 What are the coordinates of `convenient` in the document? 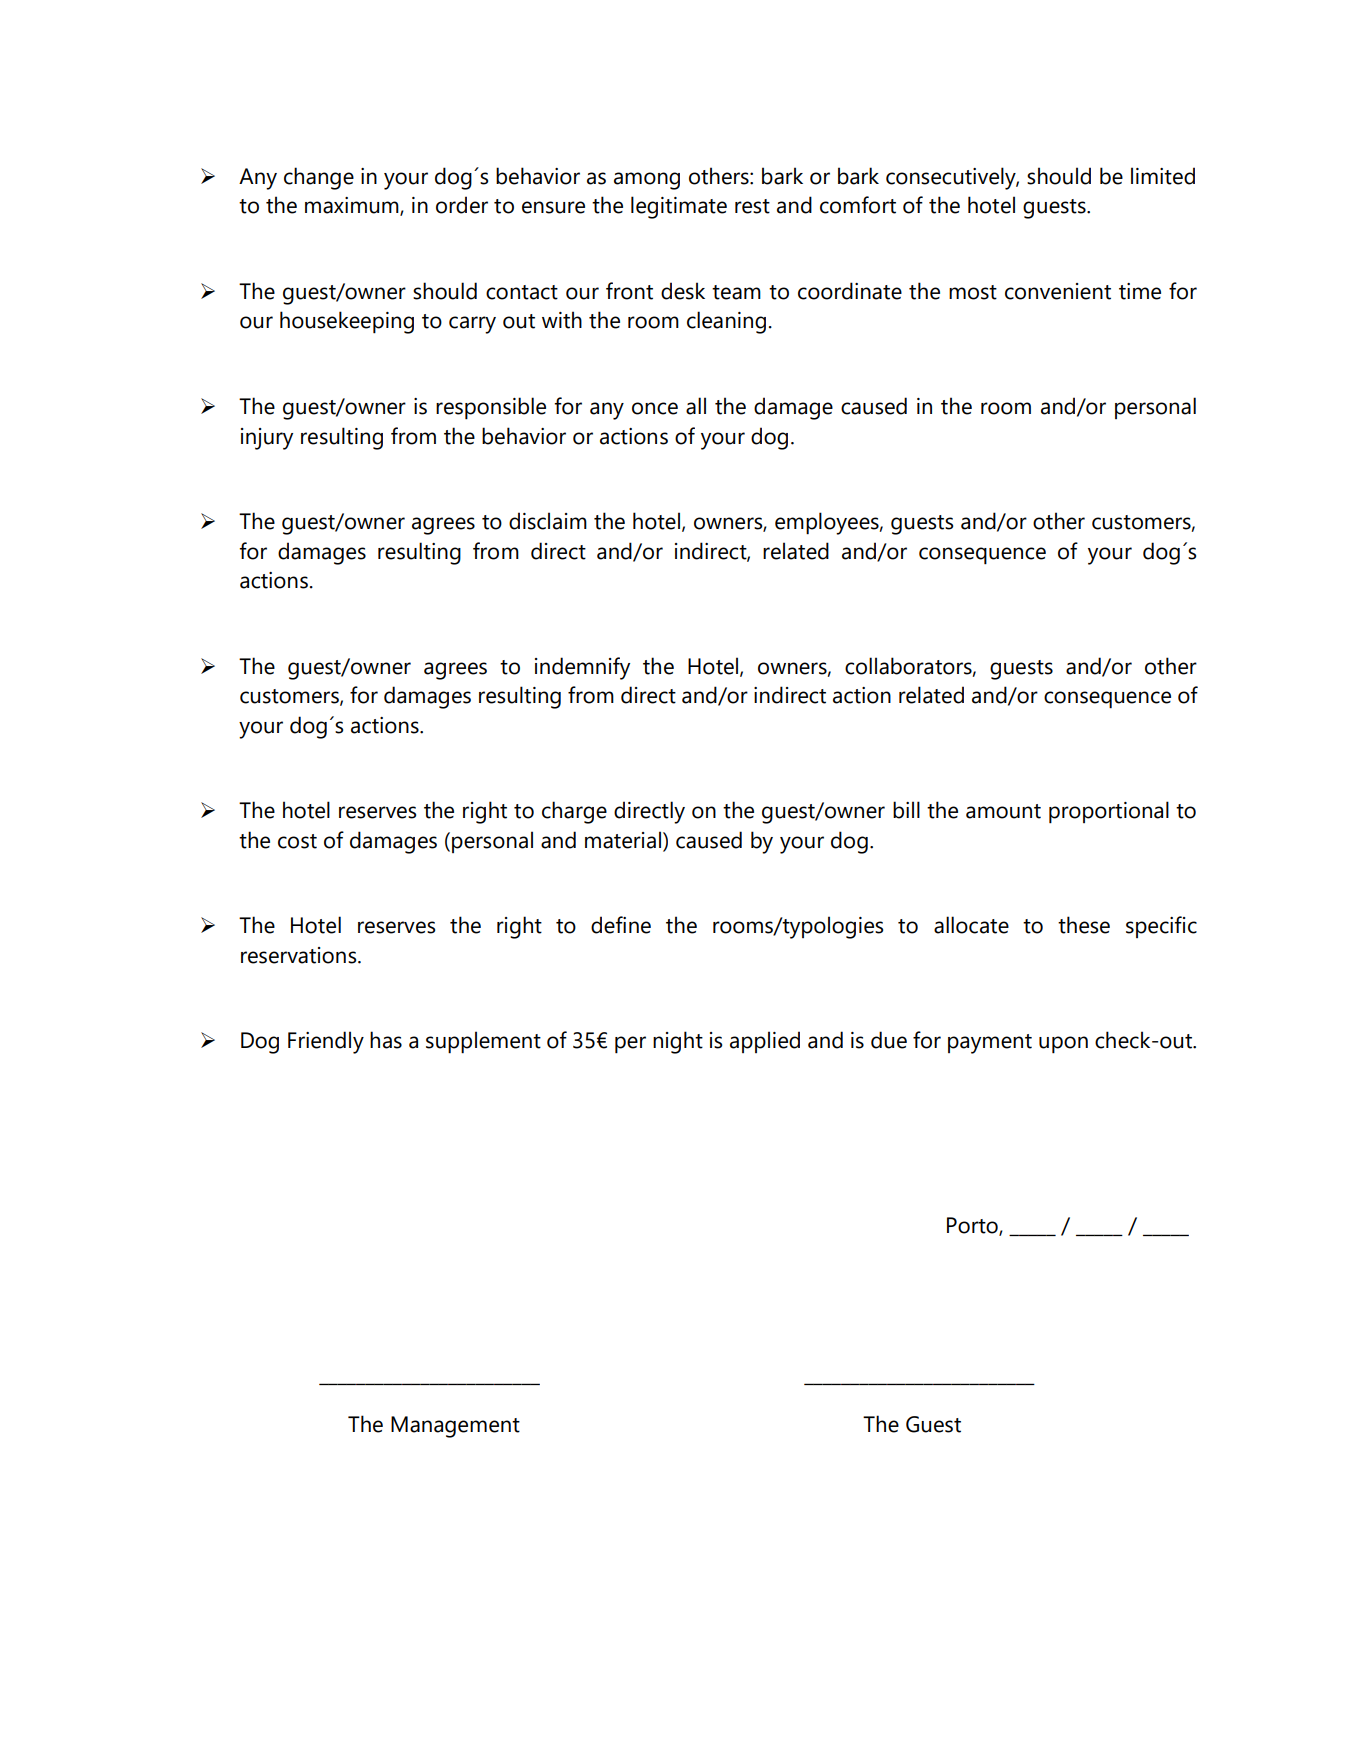 It's located at (1058, 291).
